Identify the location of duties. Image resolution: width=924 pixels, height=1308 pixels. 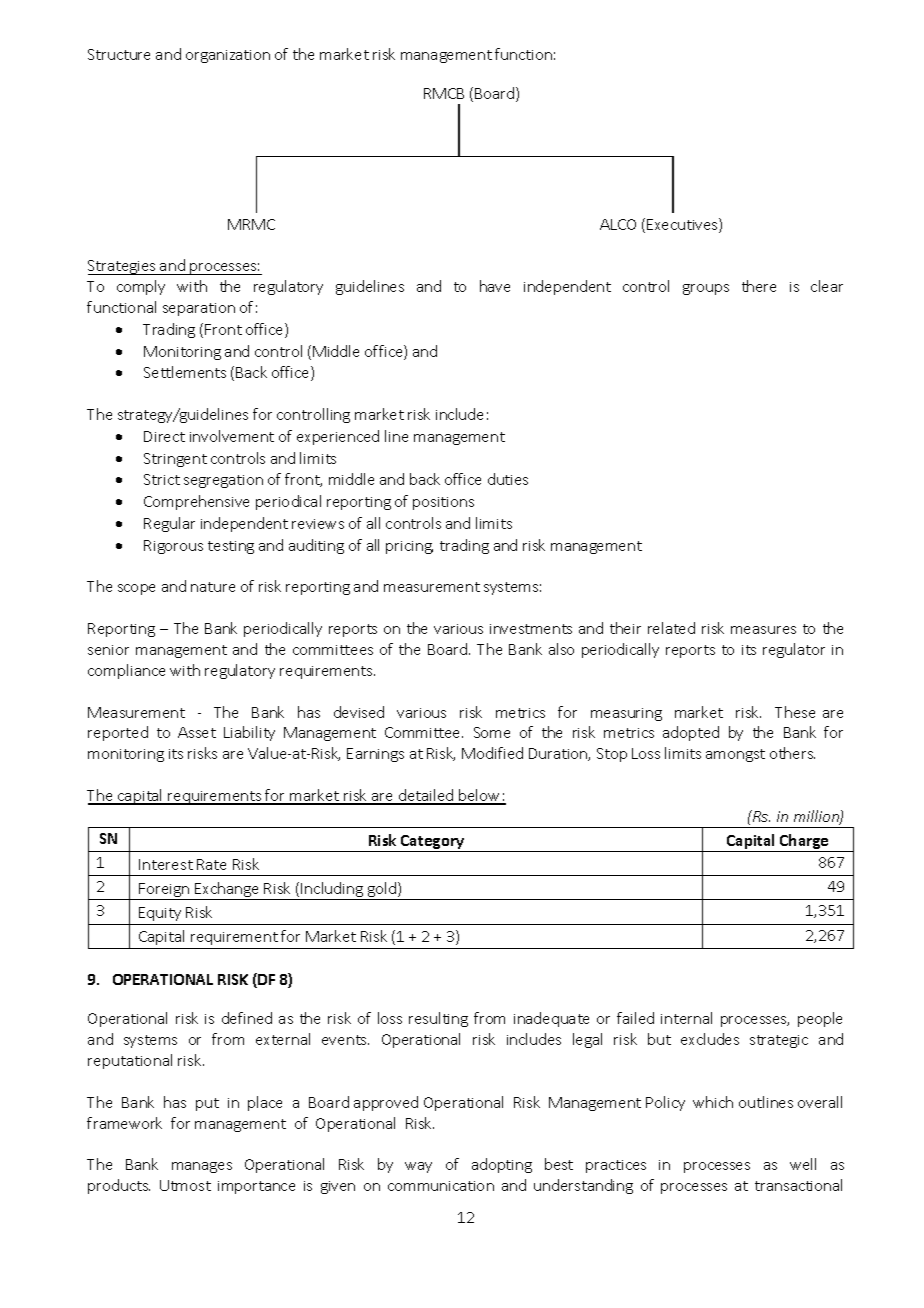
(508, 479).
